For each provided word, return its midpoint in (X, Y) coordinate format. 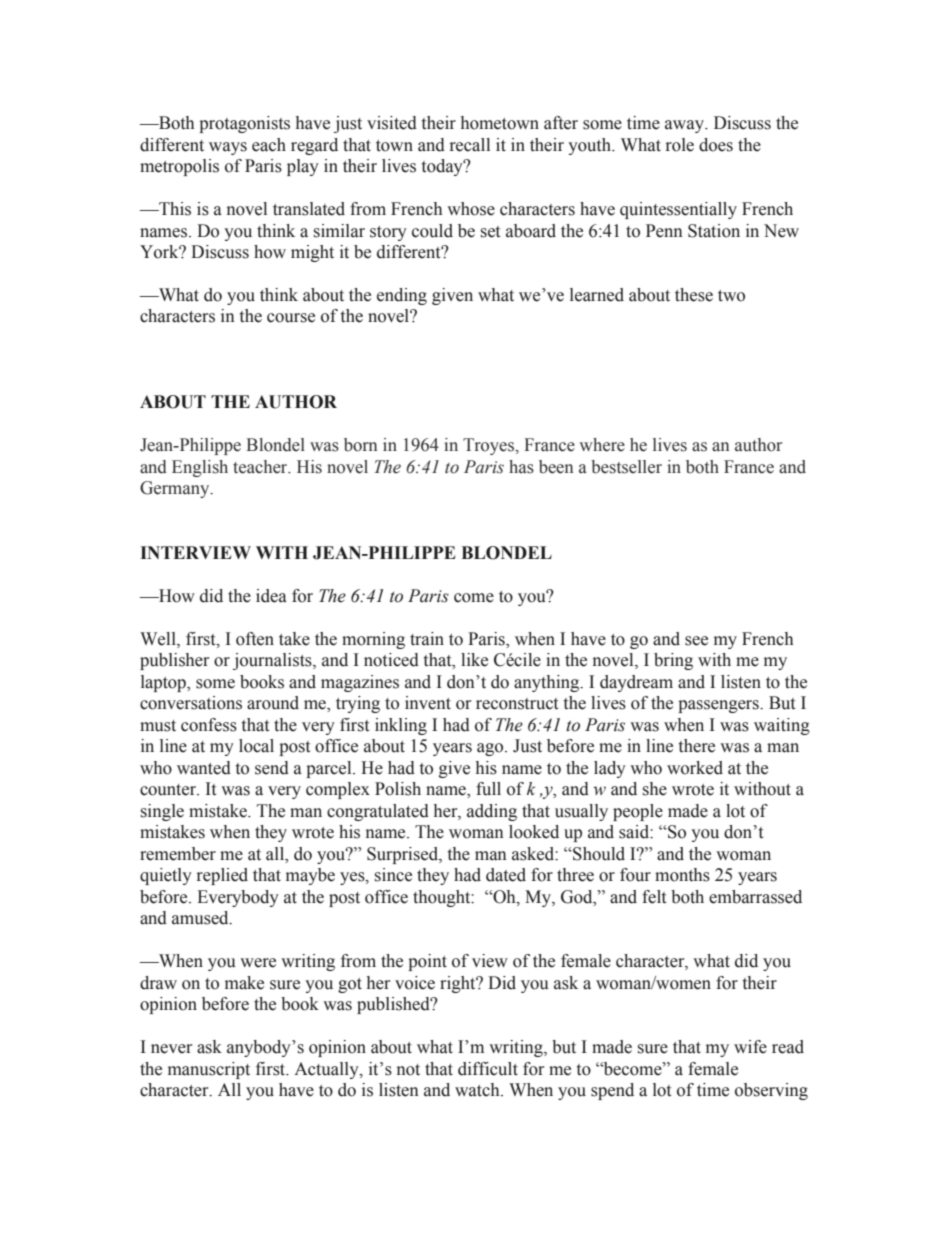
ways (228, 148)
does (716, 145)
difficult (488, 1069)
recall (470, 145)
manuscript (209, 1070)
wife (750, 1047)
